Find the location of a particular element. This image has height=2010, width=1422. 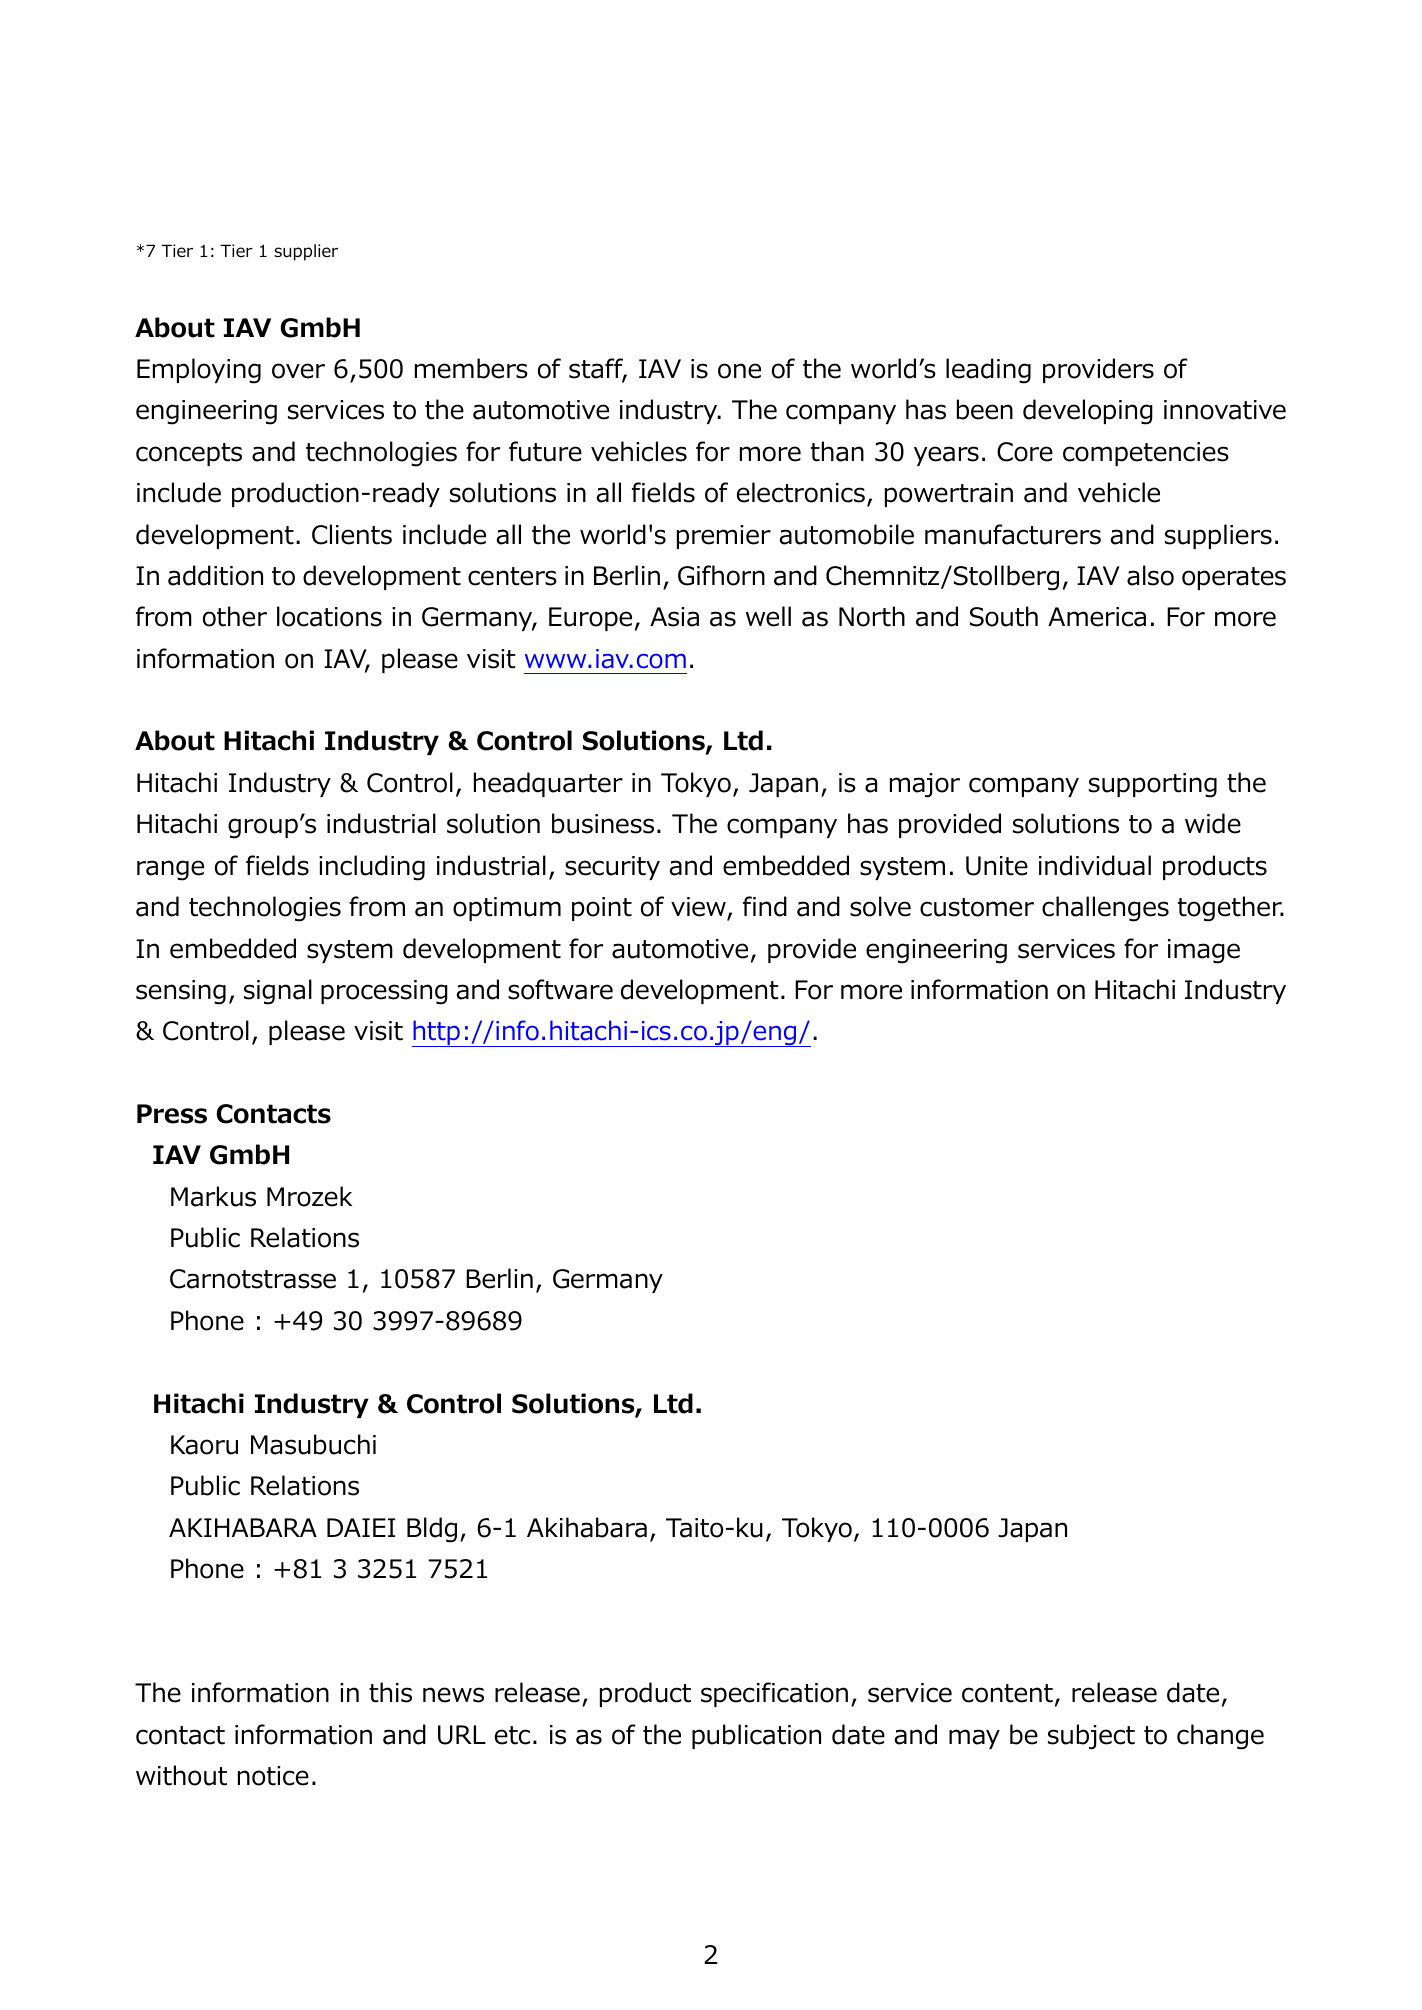

image is located at coordinates (1204, 951).
